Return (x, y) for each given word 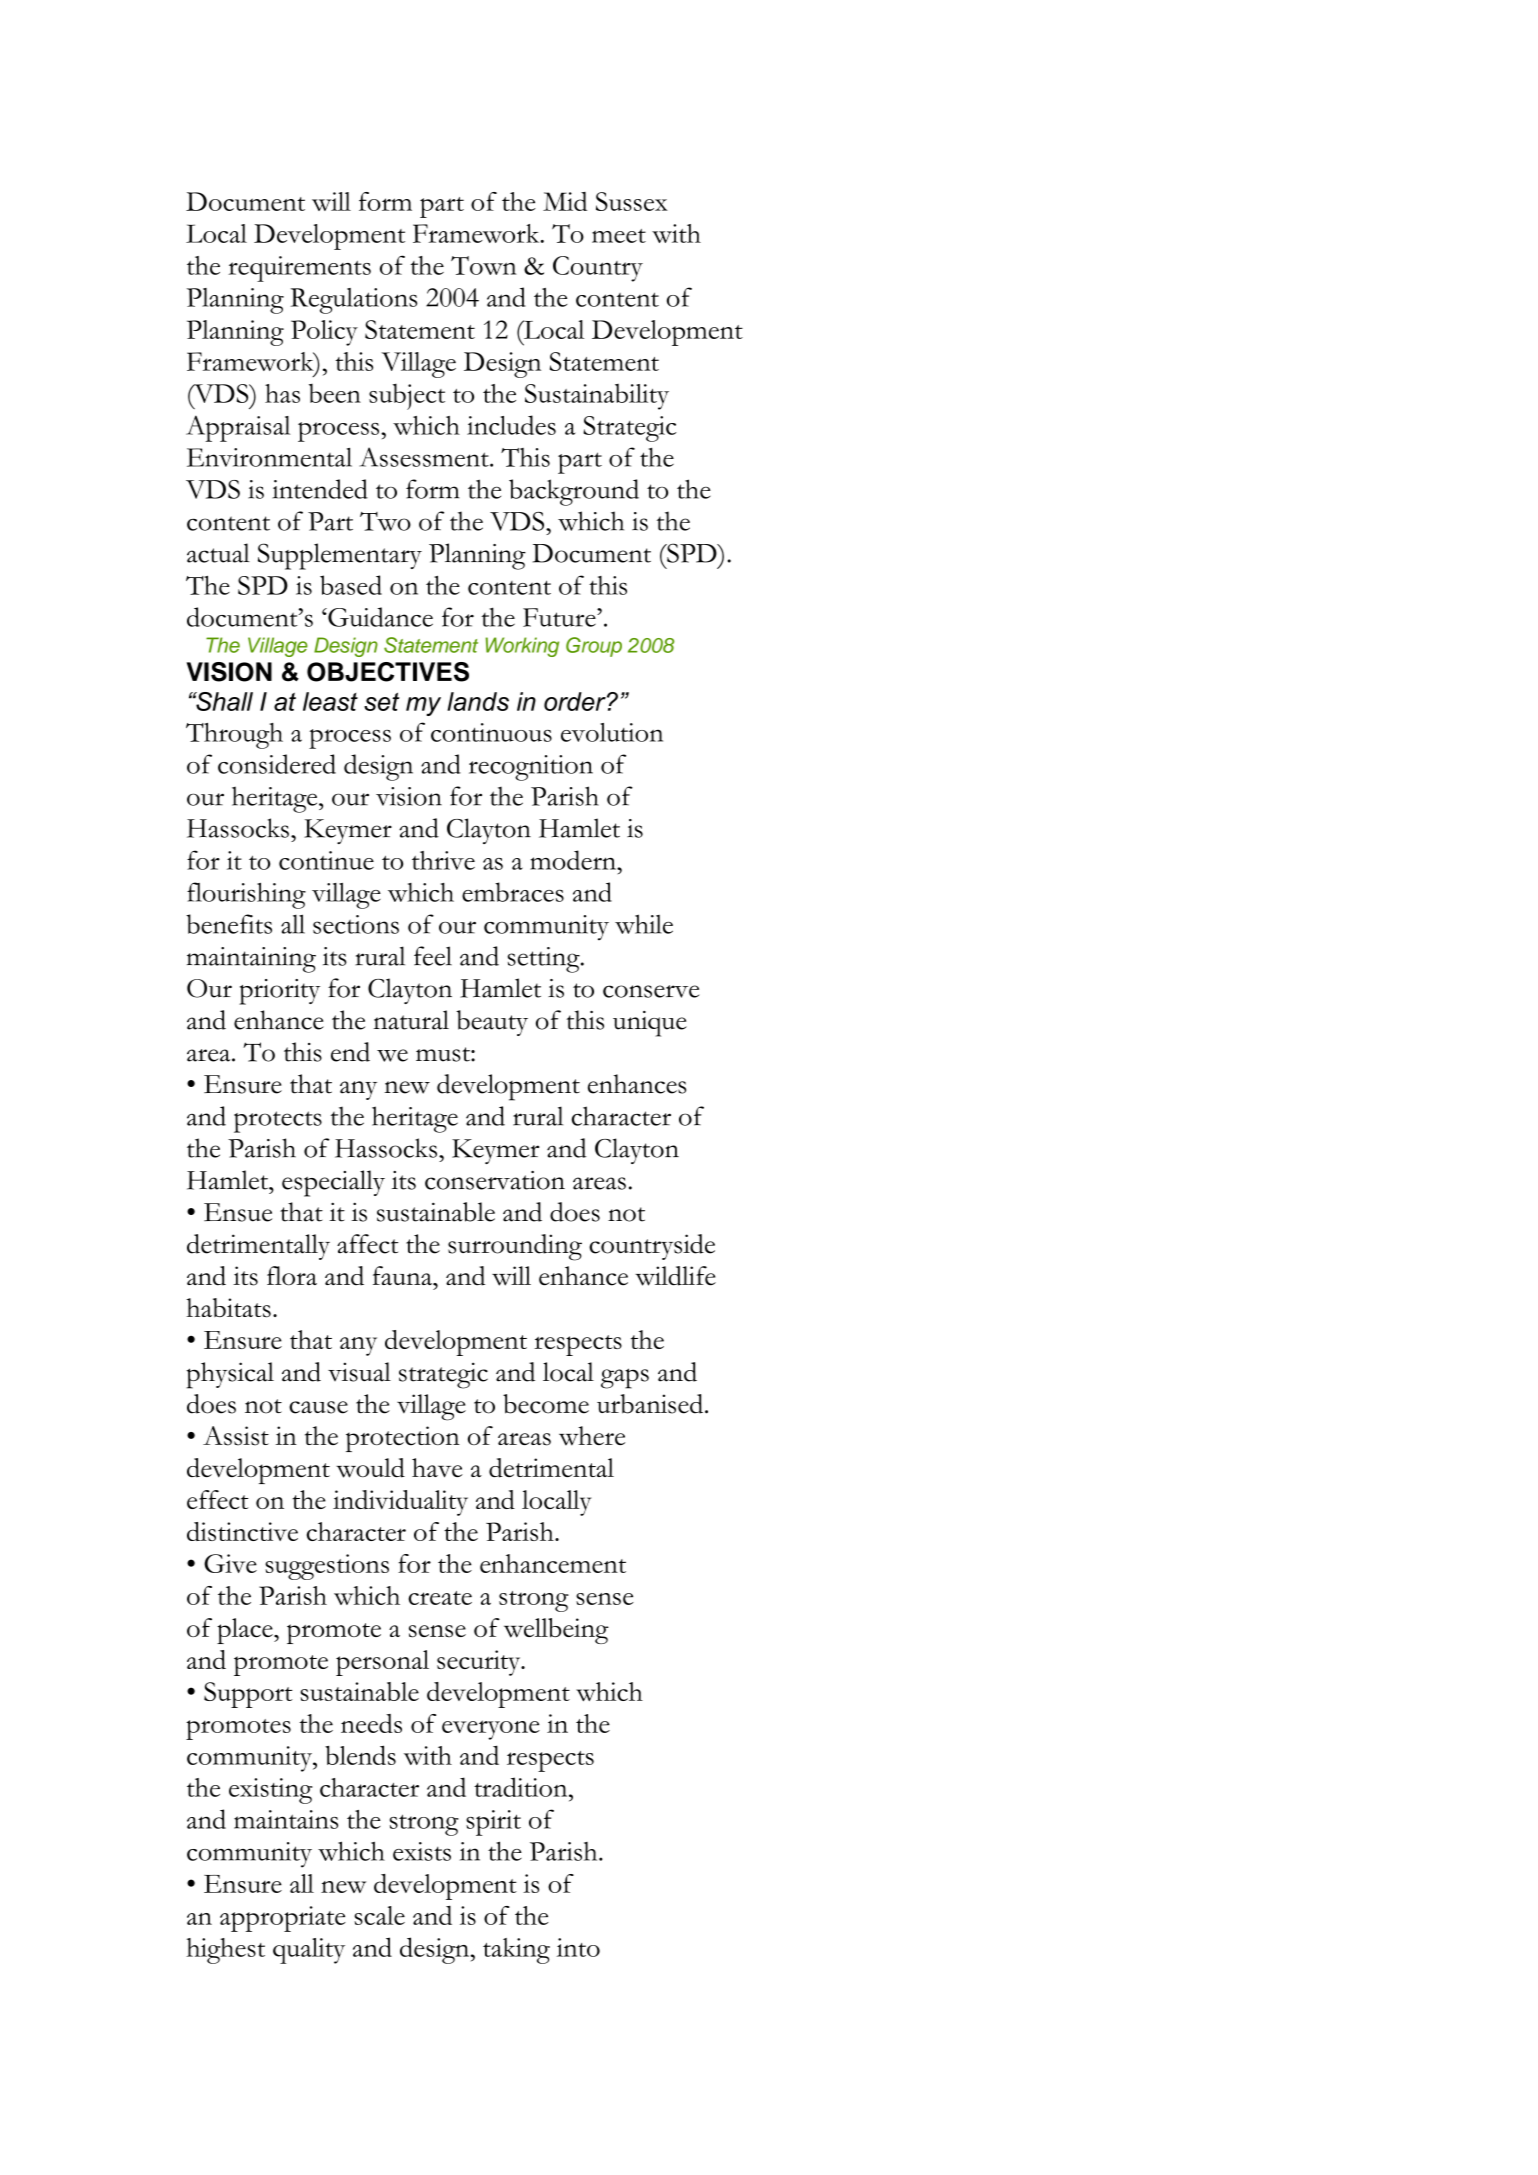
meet (619, 236)
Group (594, 647)
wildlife (675, 1276)
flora (292, 1276)
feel (433, 956)
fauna (403, 1275)
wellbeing (556, 1631)
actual (218, 553)
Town (483, 265)
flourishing (246, 895)
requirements (299, 269)
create (440, 1598)
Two (385, 521)
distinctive (242, 1531)
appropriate (283, 1919)
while (644, 924)
